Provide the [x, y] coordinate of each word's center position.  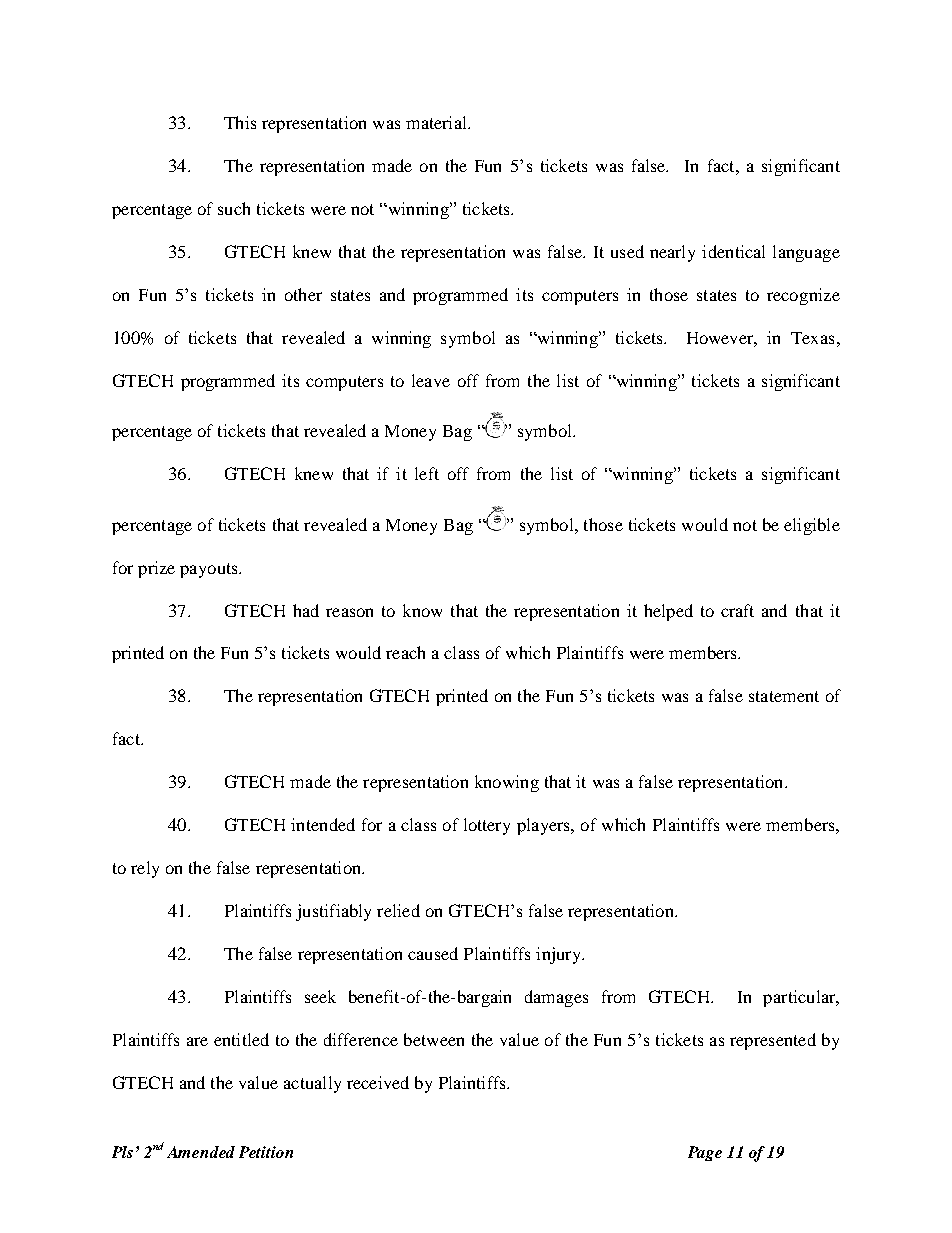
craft [737, 610]
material [437, 122]
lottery [487, 826]
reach [405, 652]
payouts [210, 570]
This [240, 122]
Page [705, 1153]
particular [800, 998]
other [303, 294]
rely [145, 869]
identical [733, 251]
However [722, 339]
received [378, 1082]
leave [431, 380]
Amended [201, 1152]
